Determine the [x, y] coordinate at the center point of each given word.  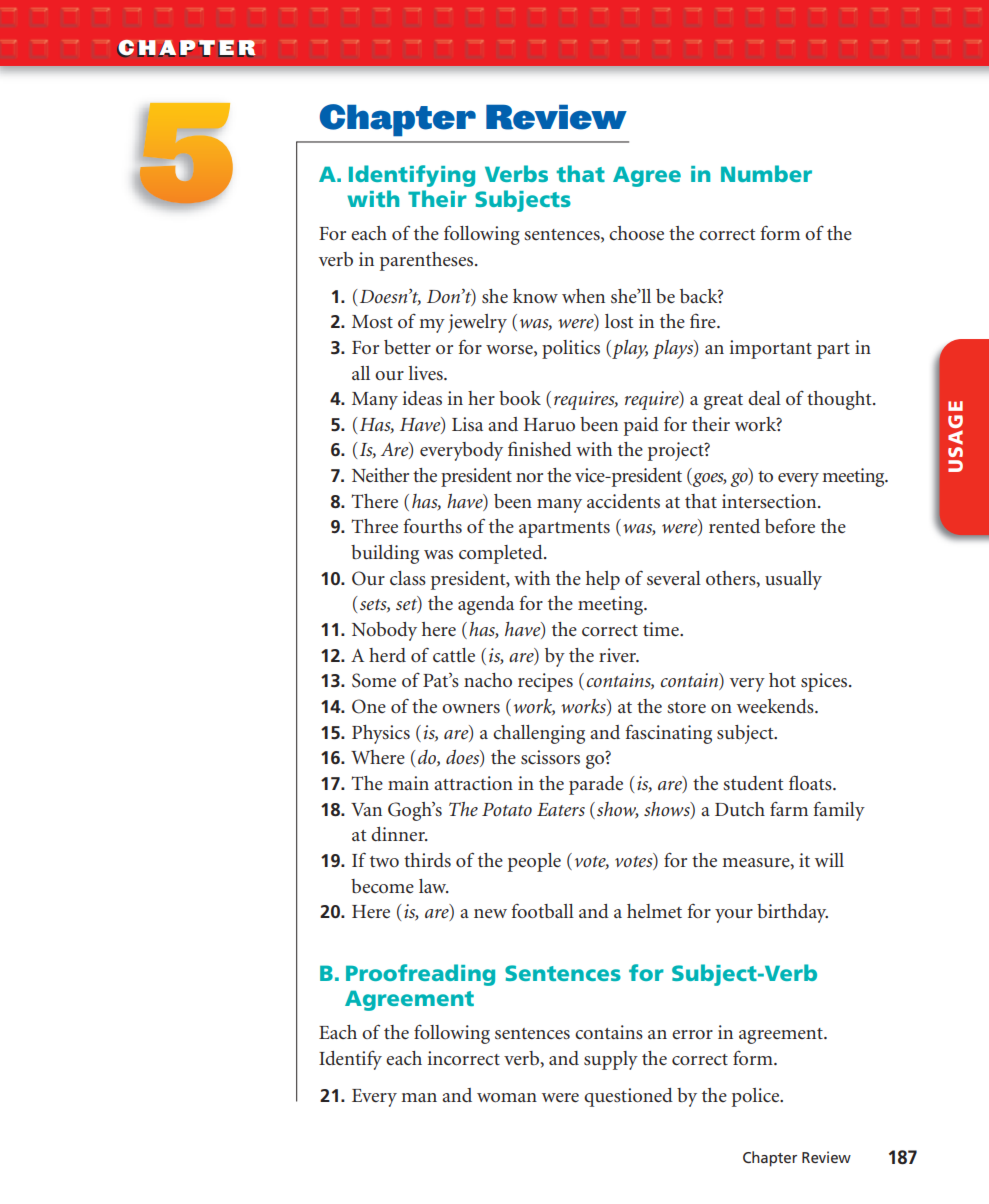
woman [507, 1098]
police [757, 1097]
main [408, 783]
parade [596, 785]
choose [636, 233]
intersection [770, 501]
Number [766, 173]
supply [611, 1060]
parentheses [428, 261]
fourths [432, 526]
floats [811, 783]
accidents [623, 501]
